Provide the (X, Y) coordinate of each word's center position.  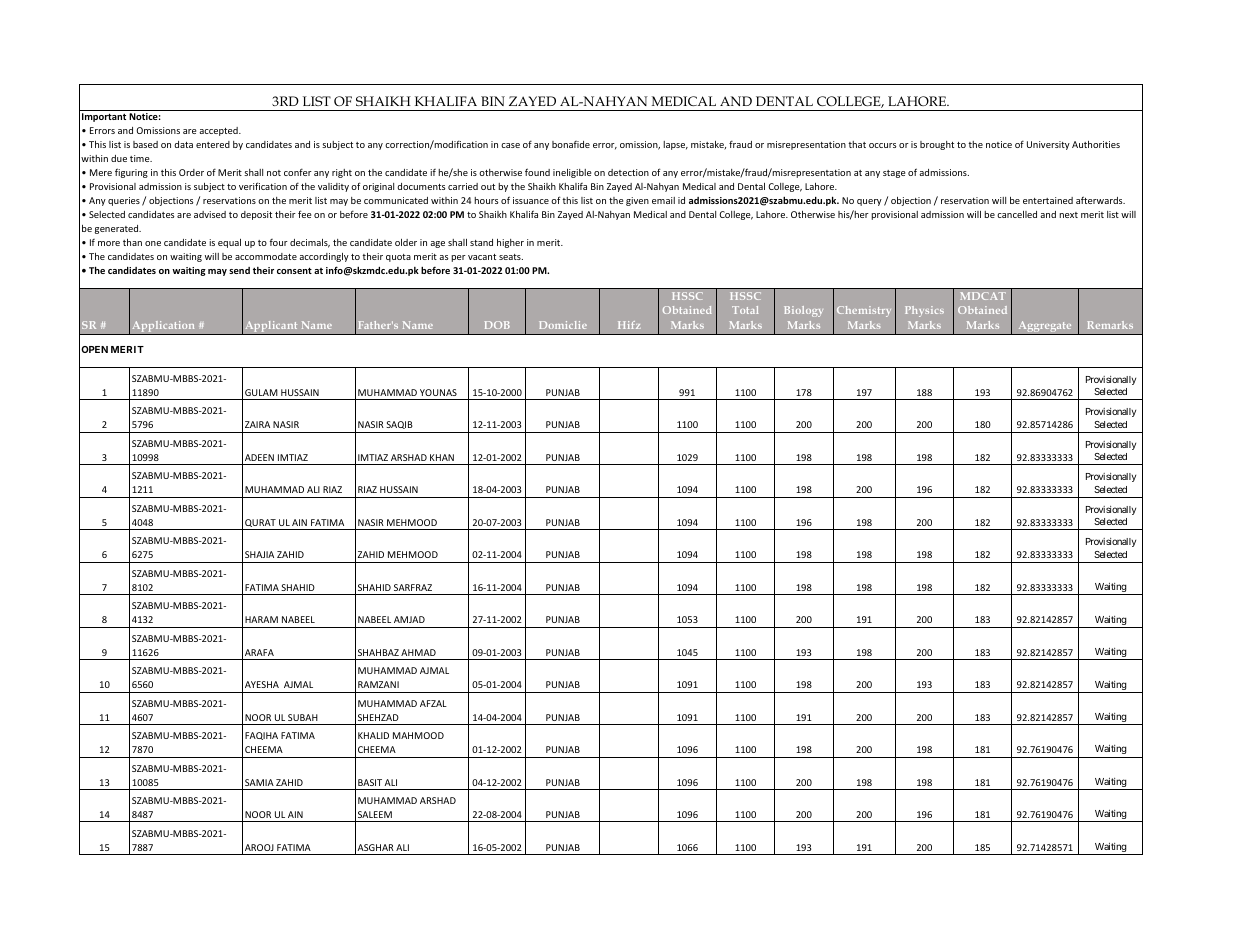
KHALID (373, 735)
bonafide (571, 144)
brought (937, 145)
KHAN (442, 457)
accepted (219, 131)
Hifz (629, 325)
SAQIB (399, 425)
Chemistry (864, 311)
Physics (924, 311)
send (239, 270)
